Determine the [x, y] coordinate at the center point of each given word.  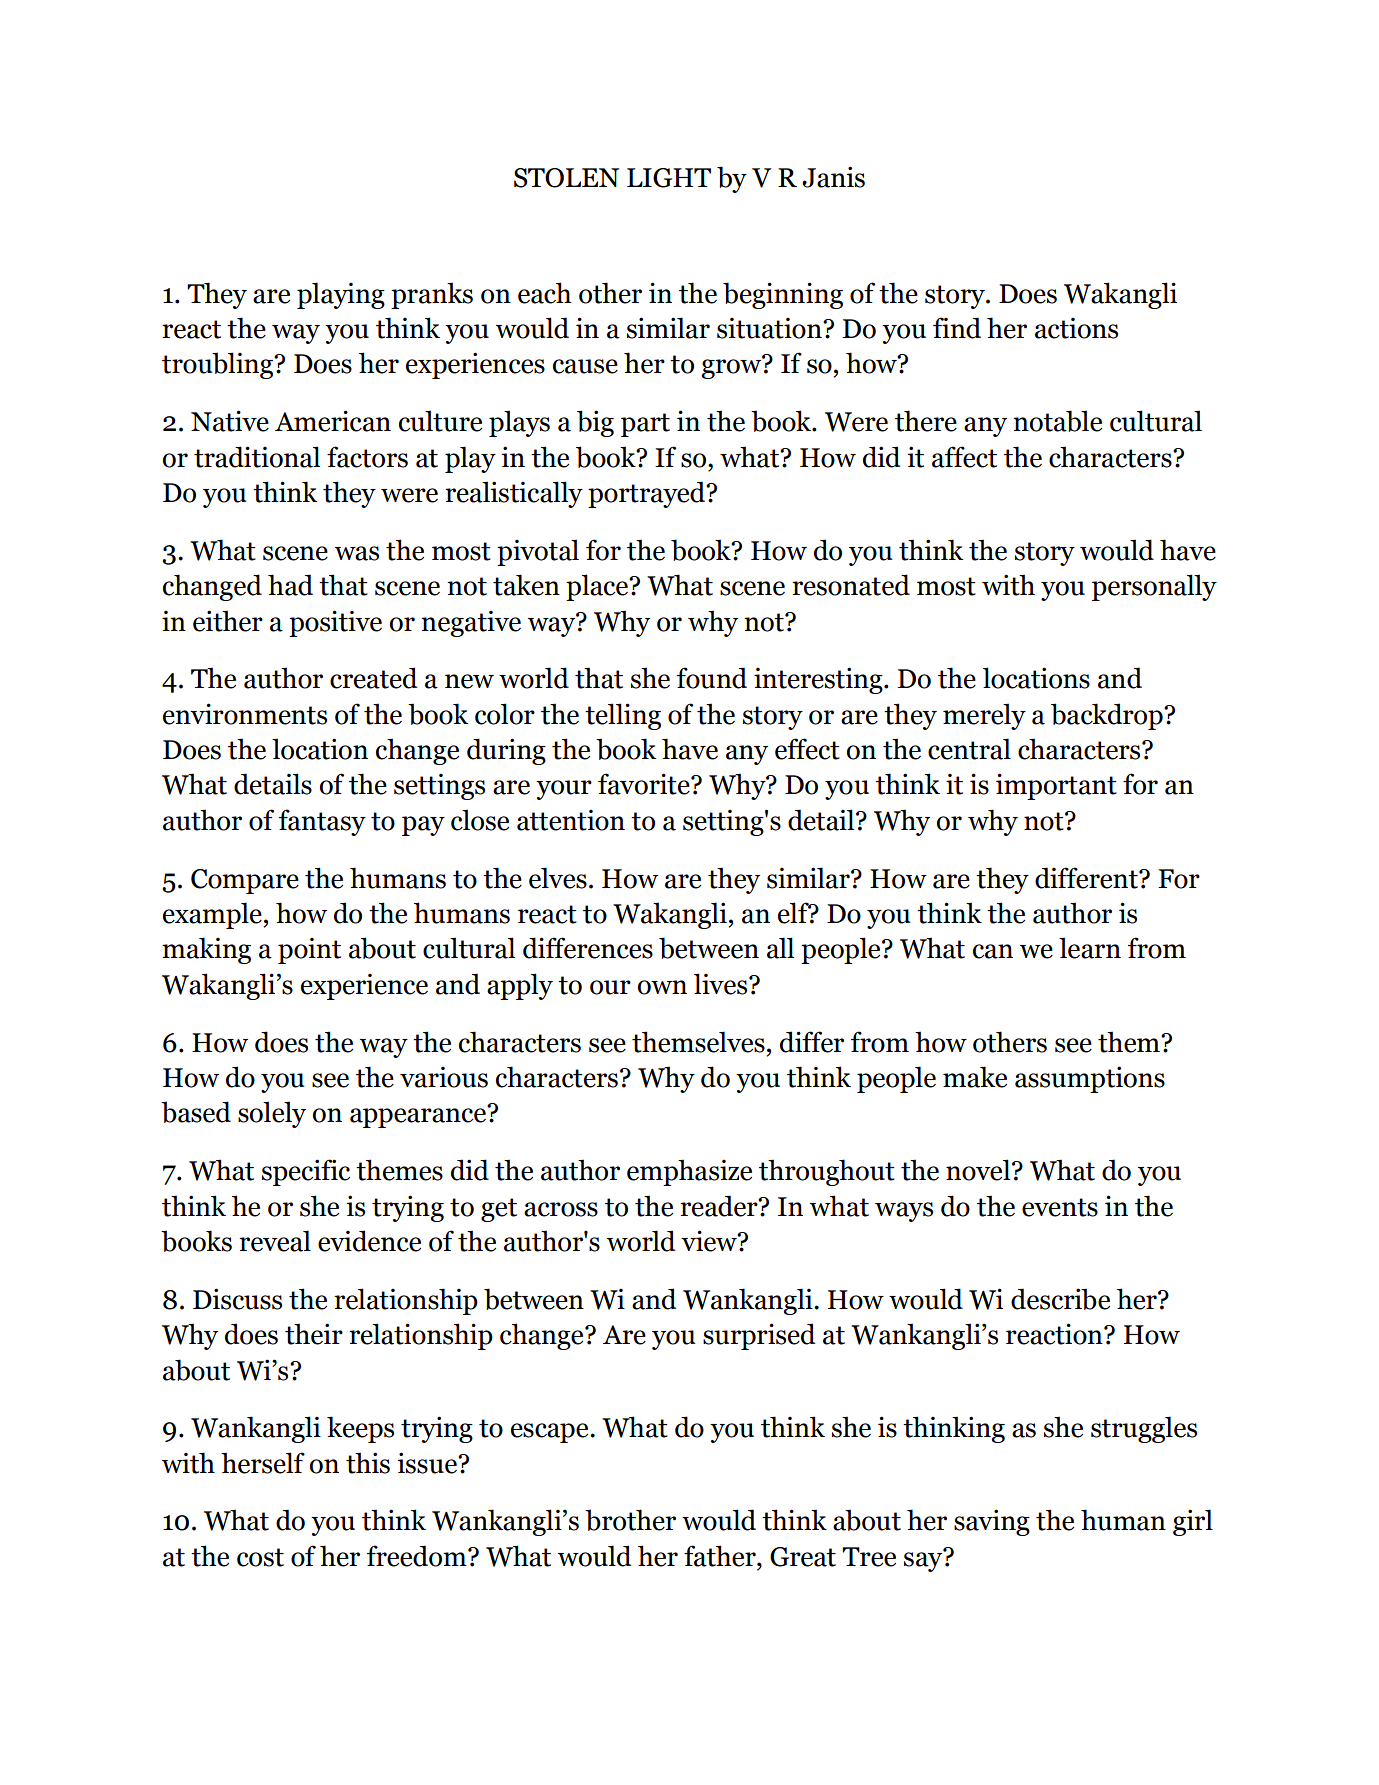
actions [1076, 328]
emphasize [689, 1172]
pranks [432, 295]
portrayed [648, 494]
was [357, 553]
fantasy [322, 822]
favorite [645, 784]
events [1060, 1207]
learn [1090, 948]
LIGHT [669, 178]
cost [260, 1557]
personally [1154, 587]
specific [306, 1172]
